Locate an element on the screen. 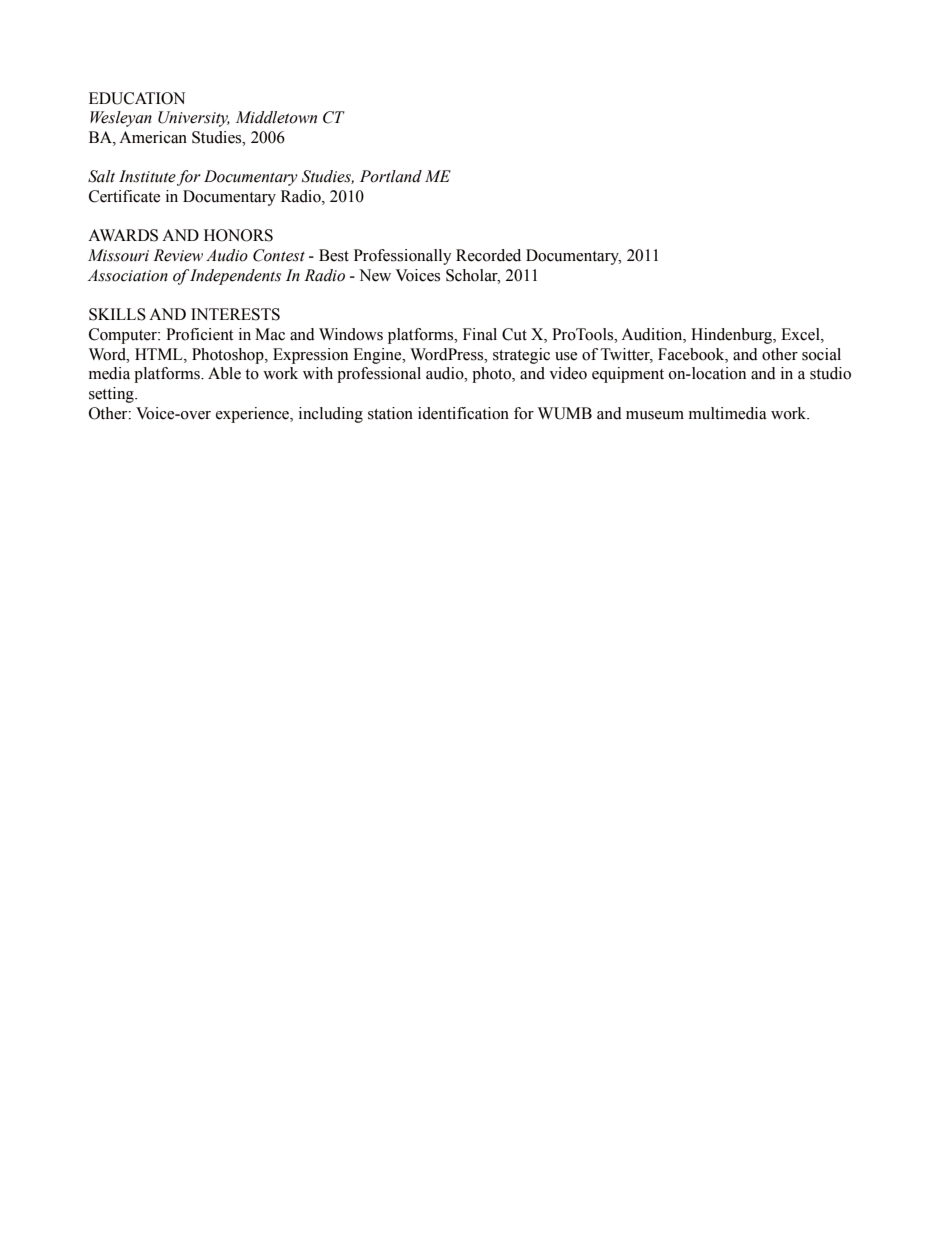  Best is located at coordinates (334, 255).
